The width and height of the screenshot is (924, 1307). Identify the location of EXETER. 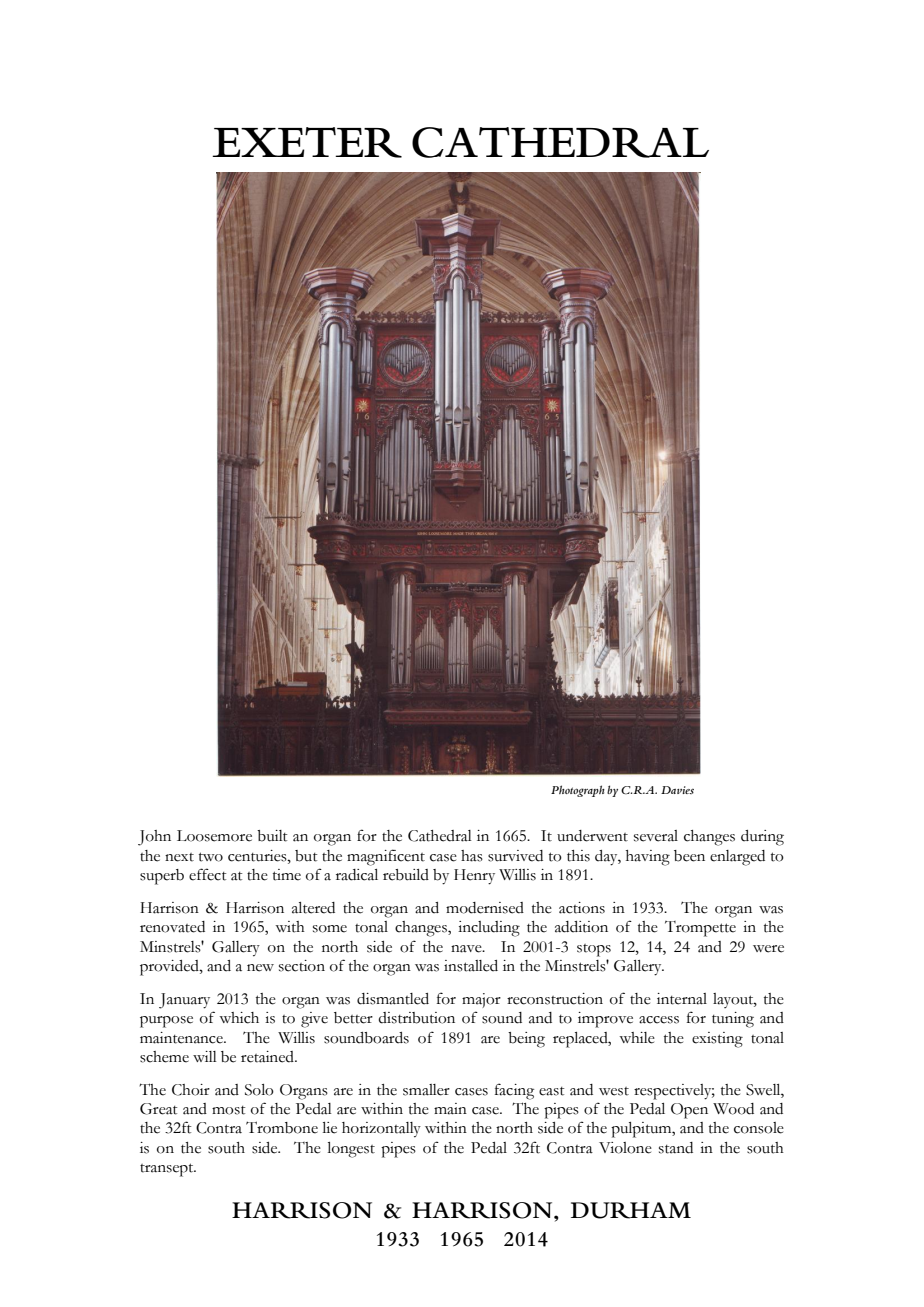
(307, 142).
